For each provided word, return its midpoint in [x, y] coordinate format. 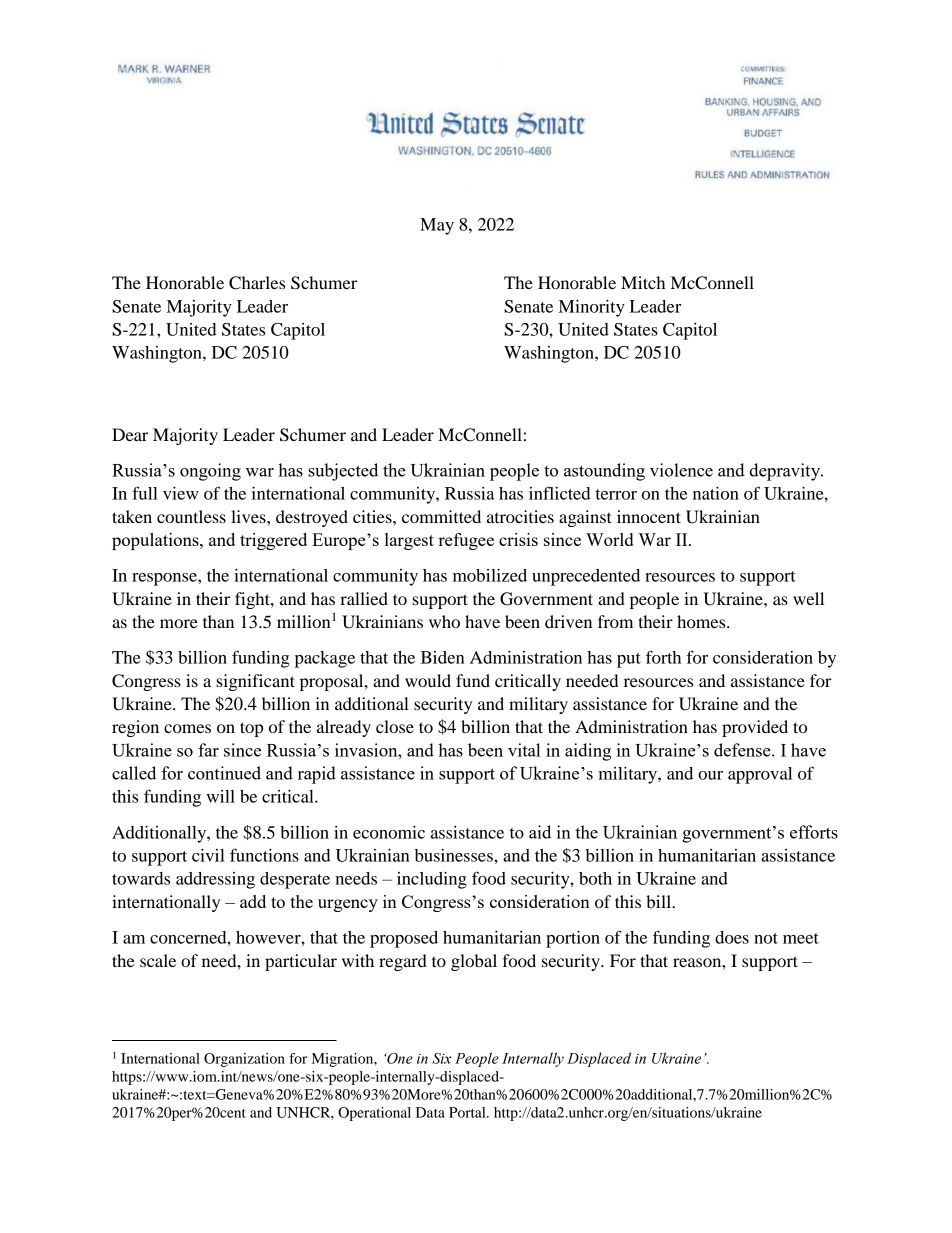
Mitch [643, 282]
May [437, 226]
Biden [443, 657]
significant [255, 682]
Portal [468, 1112]
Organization [244, 1060]
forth [663, 657]
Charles [257, 283]
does [732, 937]
